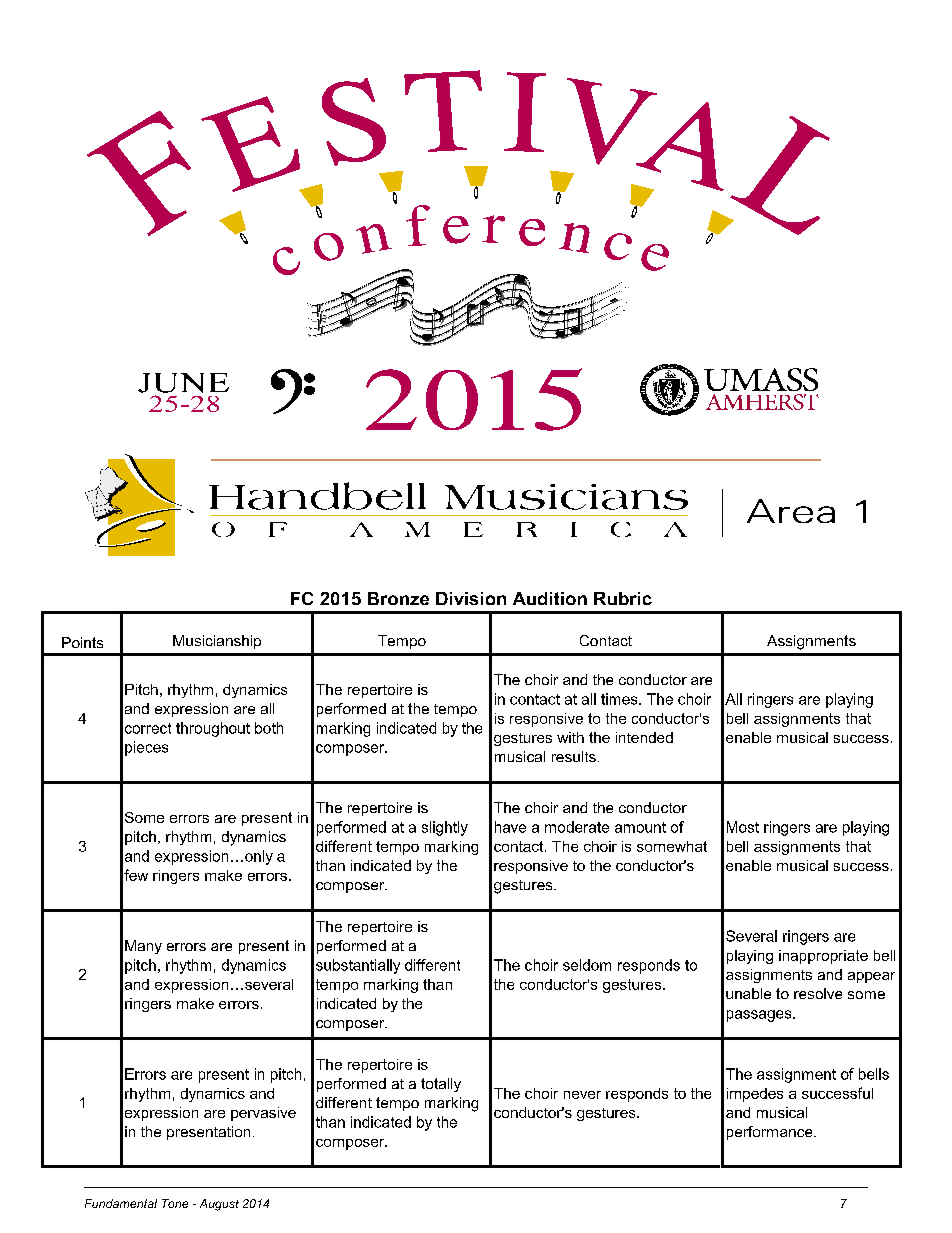  Describe the element at coordinates (510, 827) in the screenshot. I see `have` at that location.
